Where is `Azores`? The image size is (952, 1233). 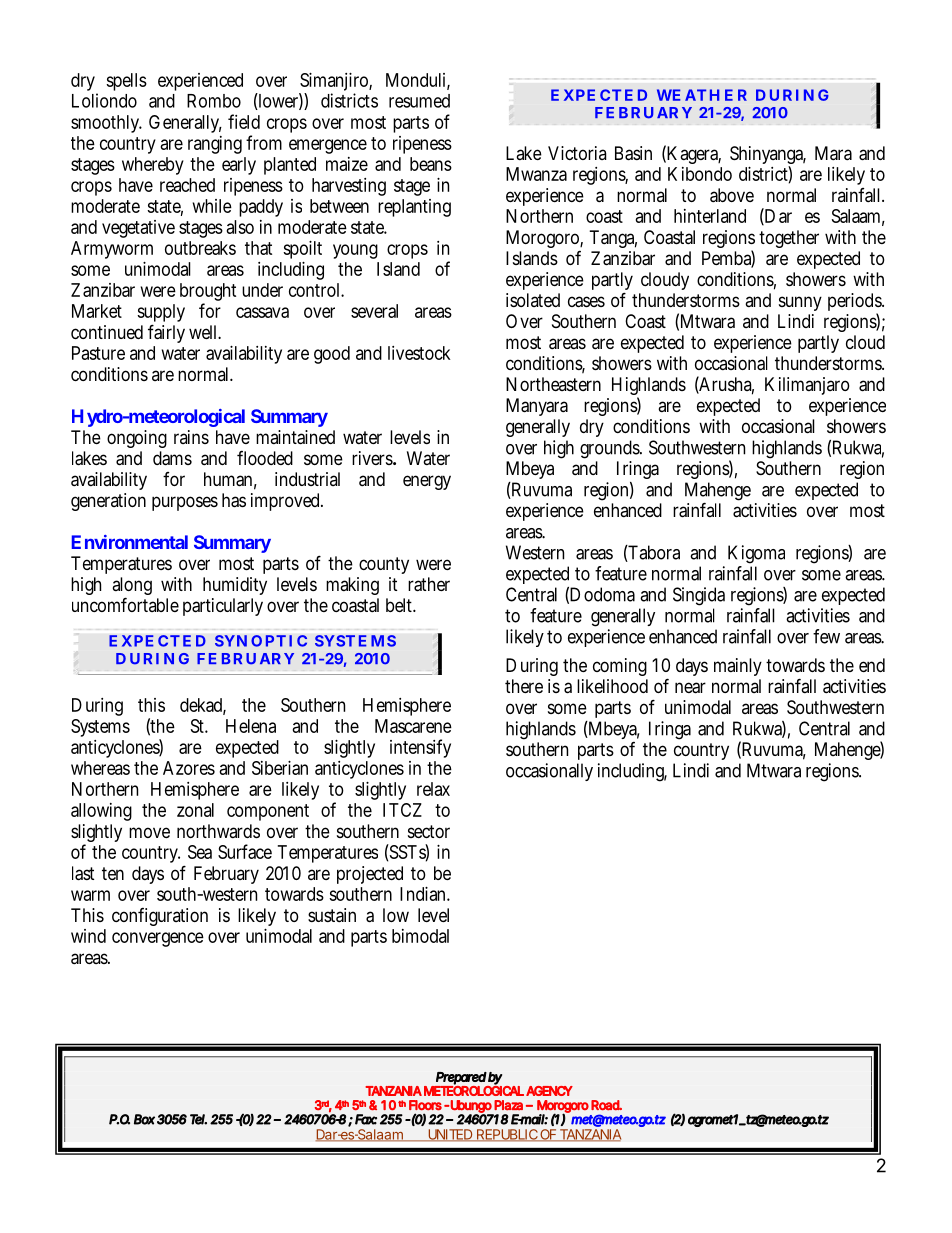 Azores is located at coordinates (189, 768).
